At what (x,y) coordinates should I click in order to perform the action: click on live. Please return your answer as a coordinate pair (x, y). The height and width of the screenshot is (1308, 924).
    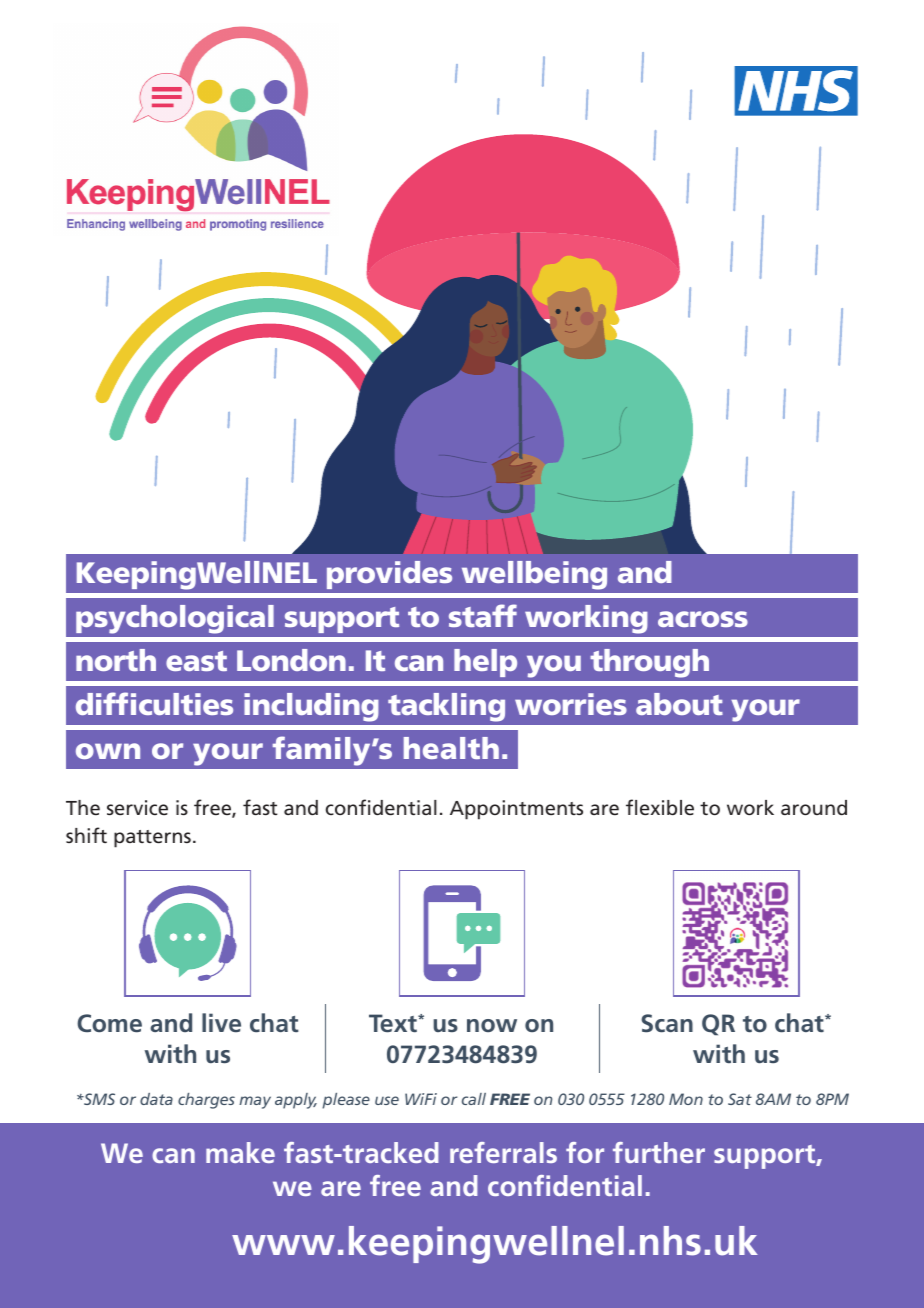
    Looking at the image, I should click on (221, 1022).
